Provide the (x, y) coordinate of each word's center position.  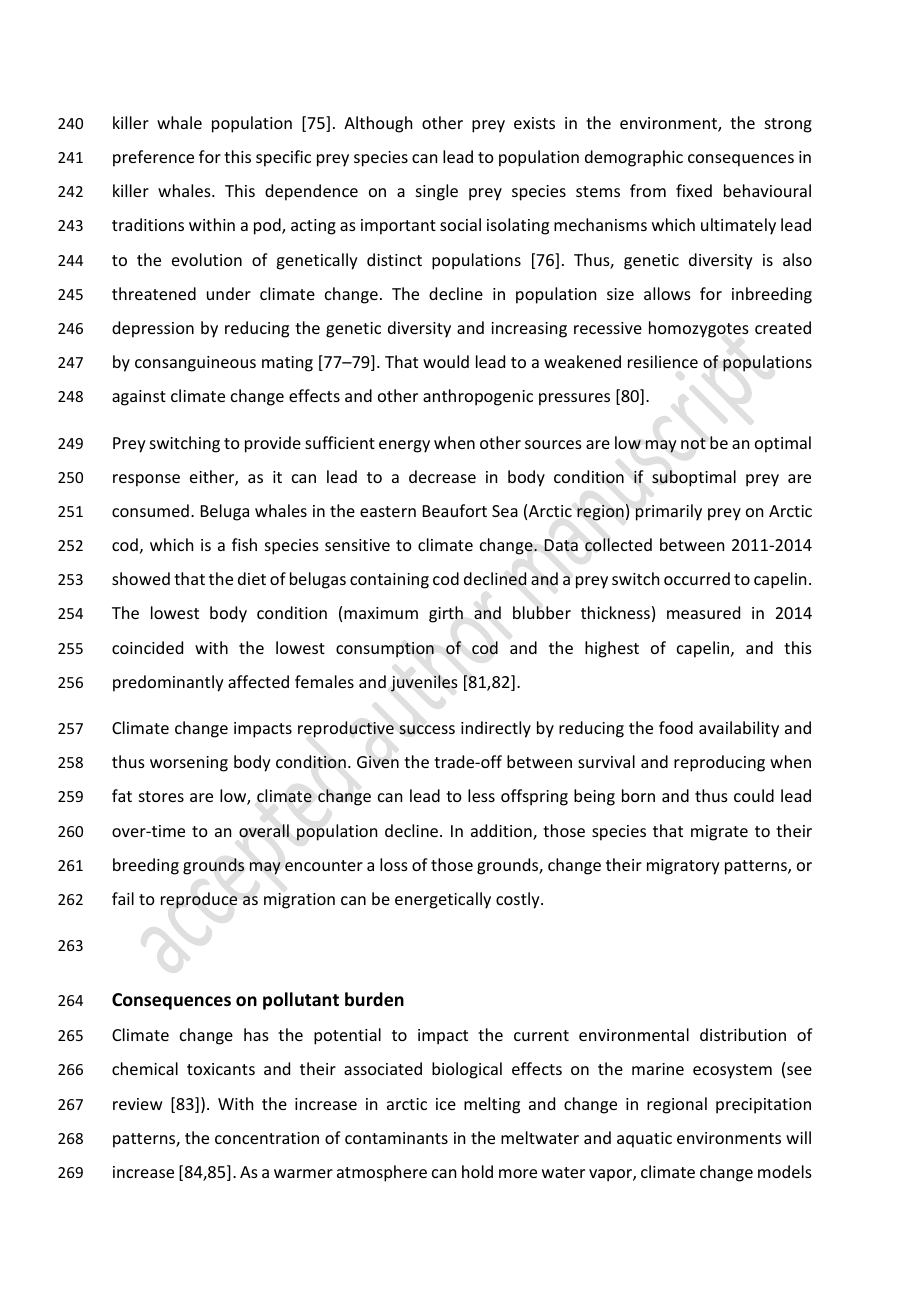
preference (153, 158)
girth (446, 614)
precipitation (763, 1106)
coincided (147, 647)
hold (477, 1171)
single (437, 192)
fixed (694, 190)
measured (703, 612)
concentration (267, 1138)
